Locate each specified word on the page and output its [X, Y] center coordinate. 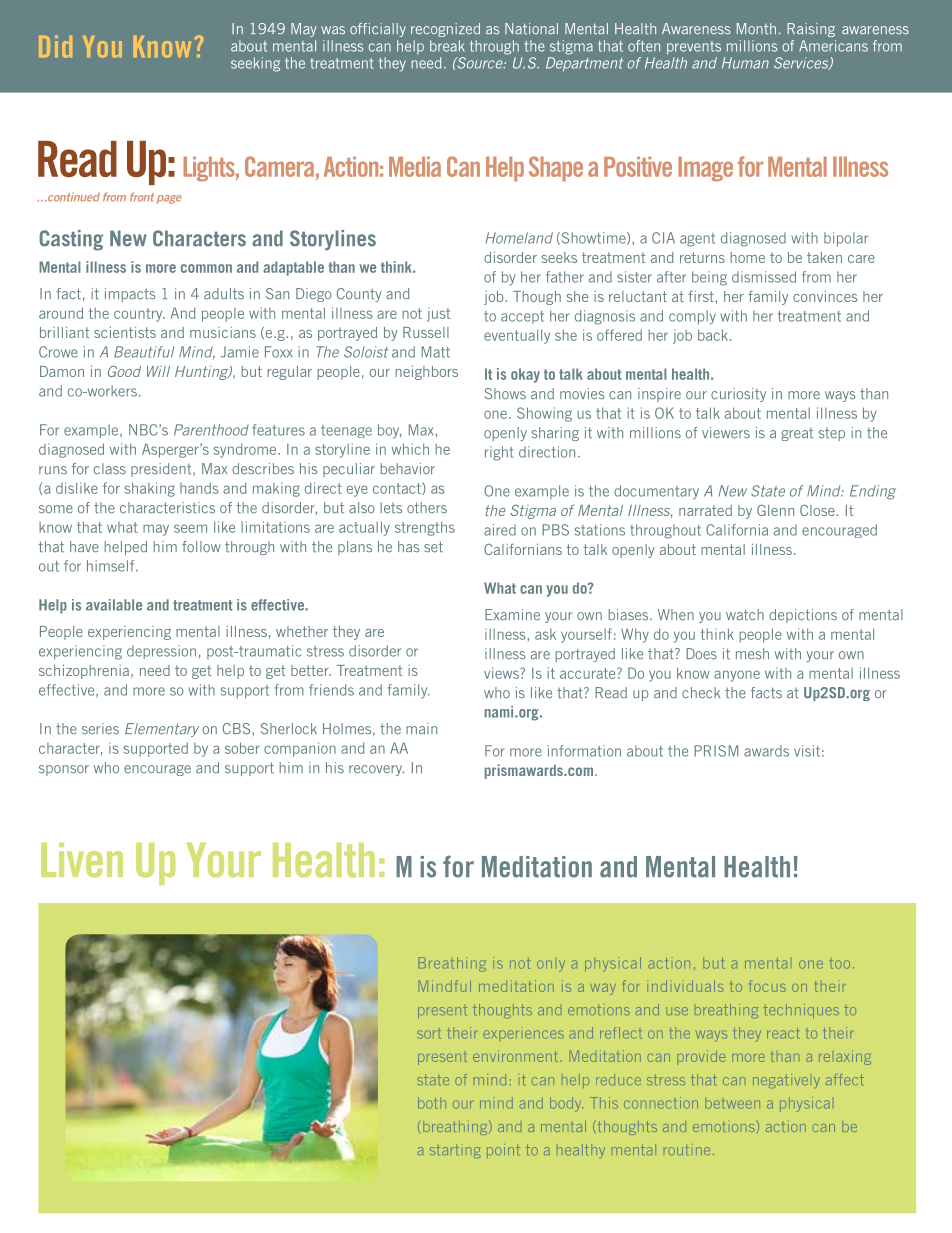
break [447, 46]
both [432, 1103]
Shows [505, 393]
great [797, 434]
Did [55, 47]
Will [158, 371]
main [421, 728]
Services [802, 63]
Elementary [162, 730]
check [701, 693]
